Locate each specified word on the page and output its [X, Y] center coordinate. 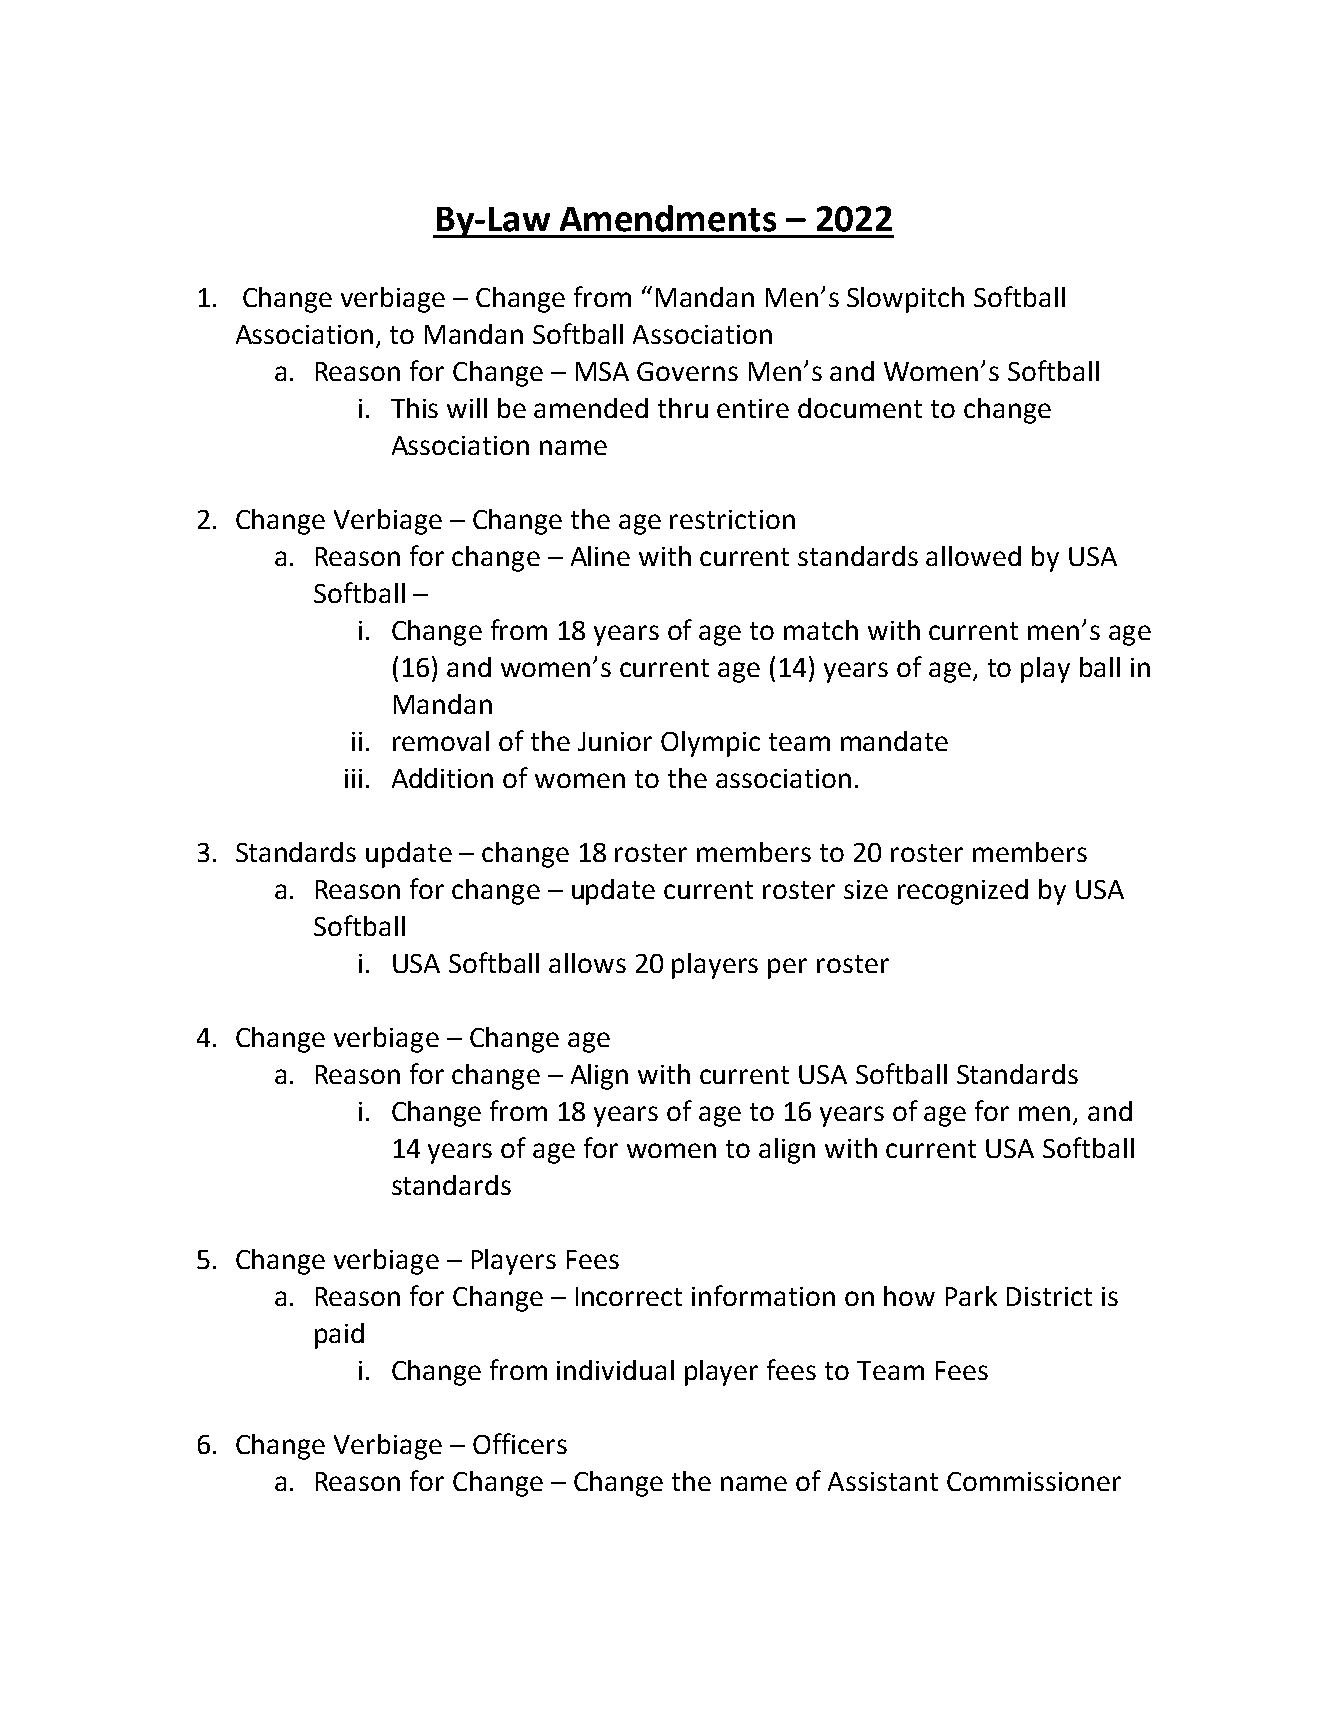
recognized [963, 892]
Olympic [710, 744]
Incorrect [629, 1296]
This [414, 408]
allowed [973, 556]
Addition [442, 778]
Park [971, 1296]
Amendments [668, 218]
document [860, 408]
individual [615, 1370]
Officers [520, 1443]
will [467, 408]
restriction [732, 519]
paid [339, 1336]
